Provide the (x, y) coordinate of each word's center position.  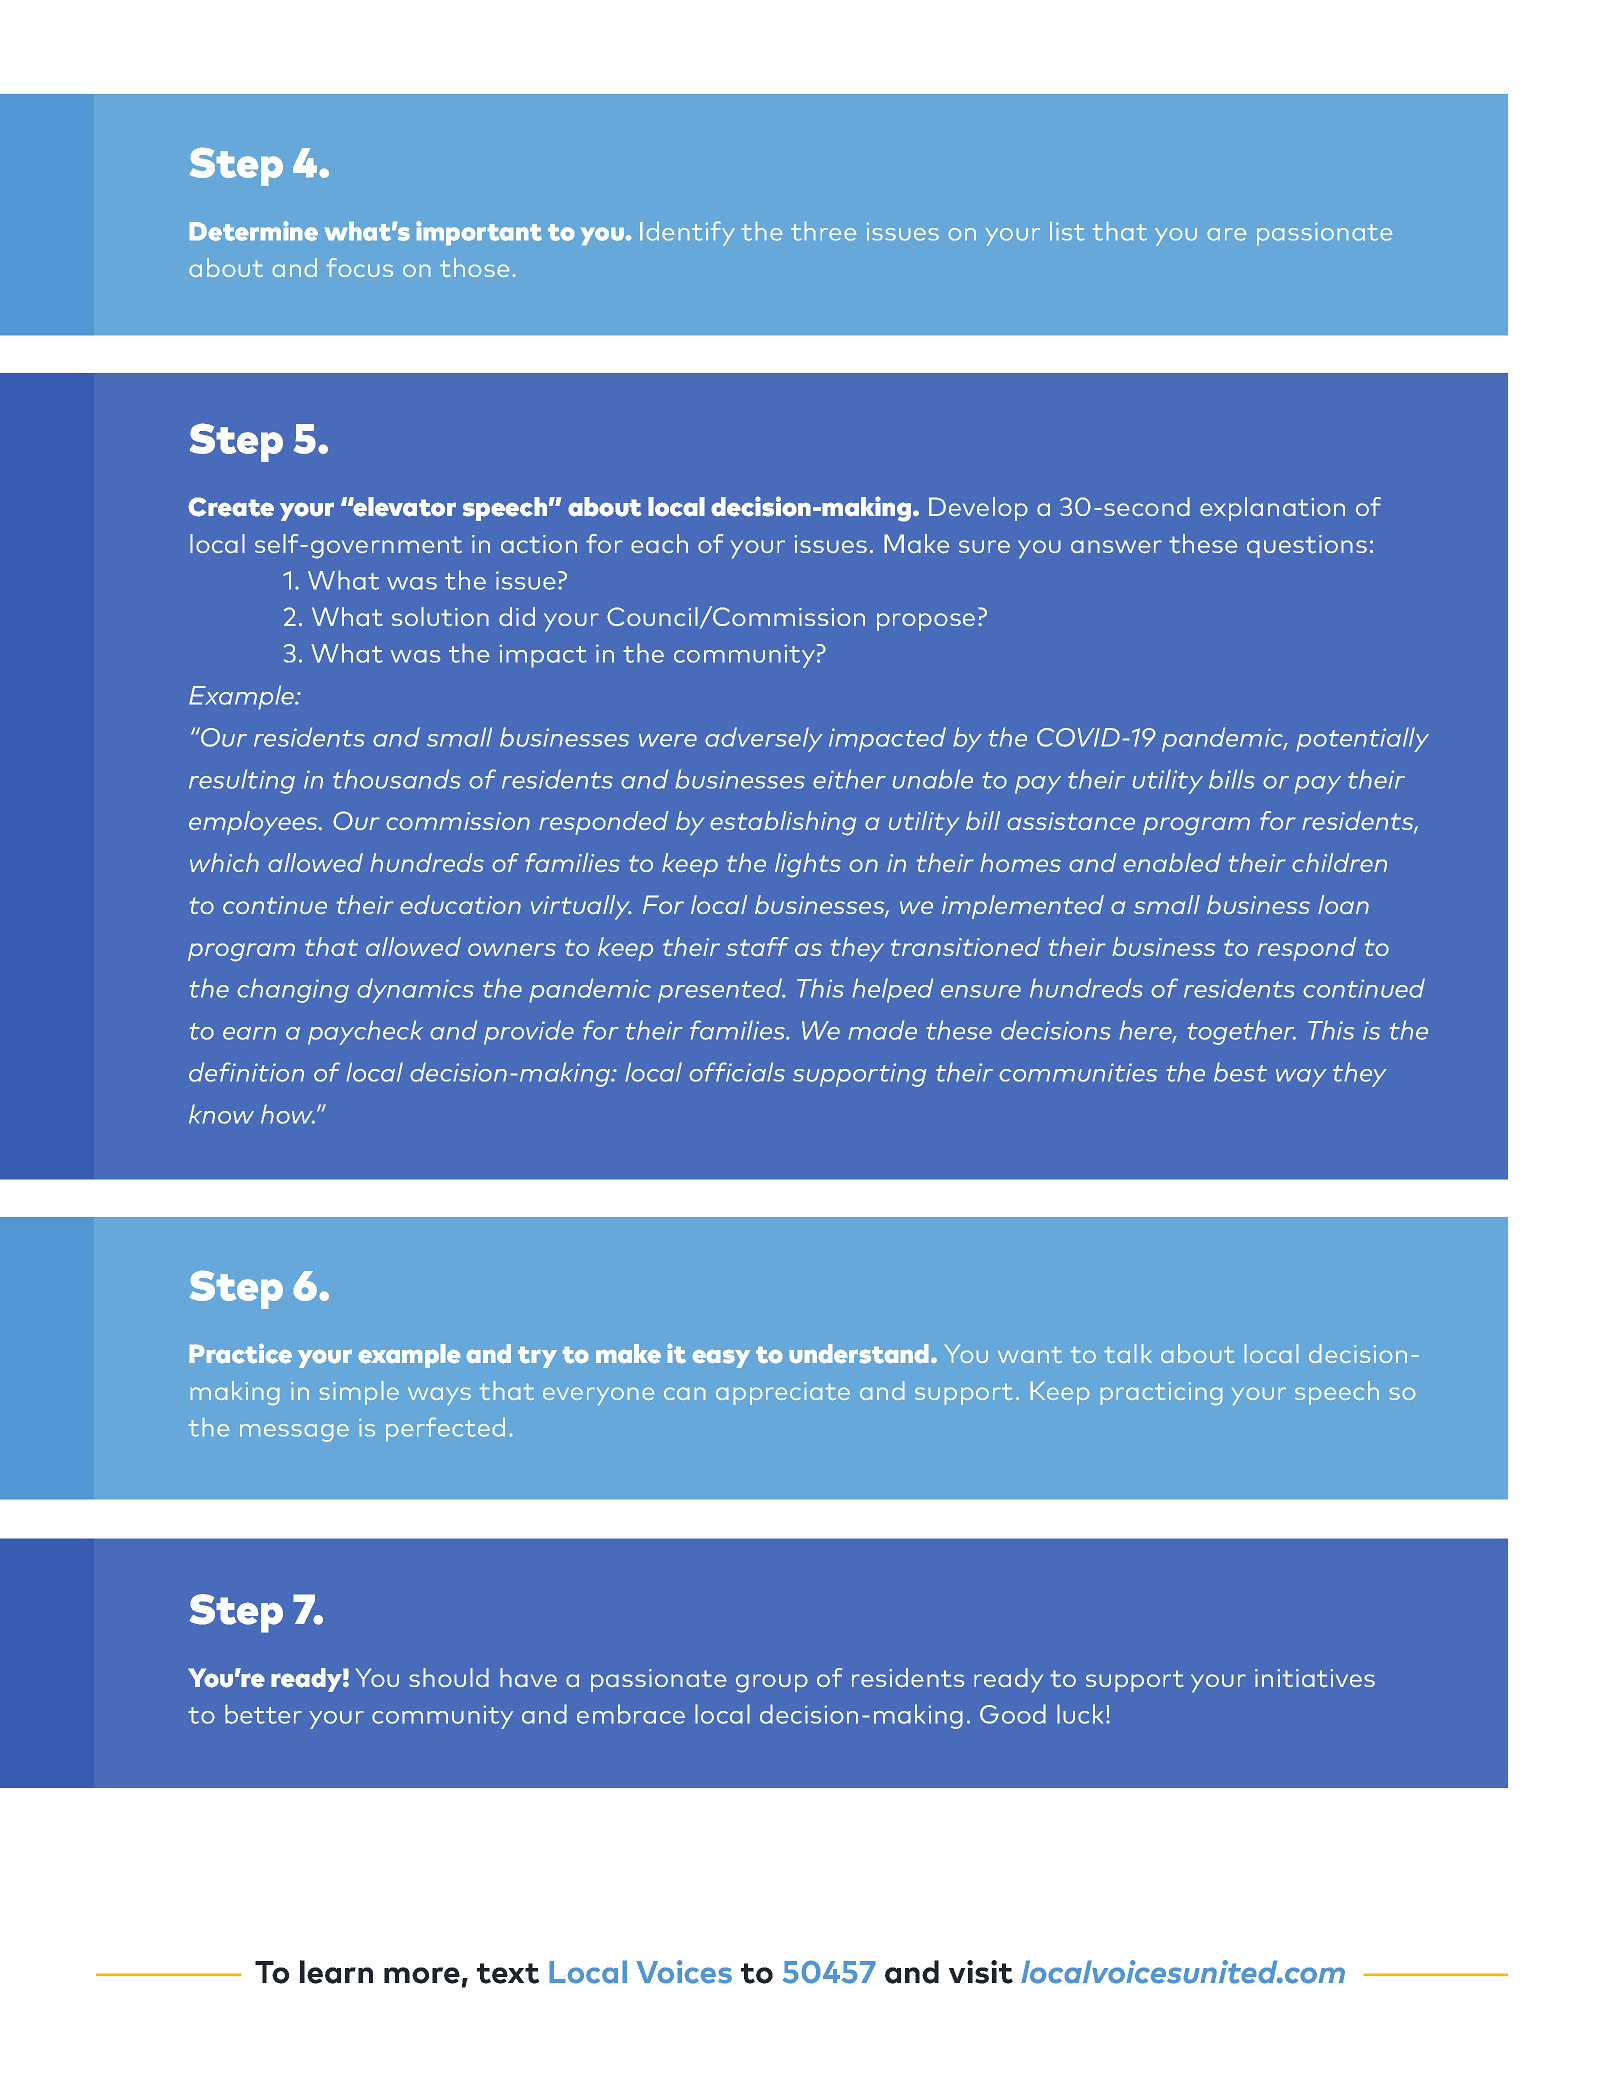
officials (737, 1072)
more (422, 1975)
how (288, 1114)
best (1240, 1072)
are (1227, 234)
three (823, 231)
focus (360, 267)
